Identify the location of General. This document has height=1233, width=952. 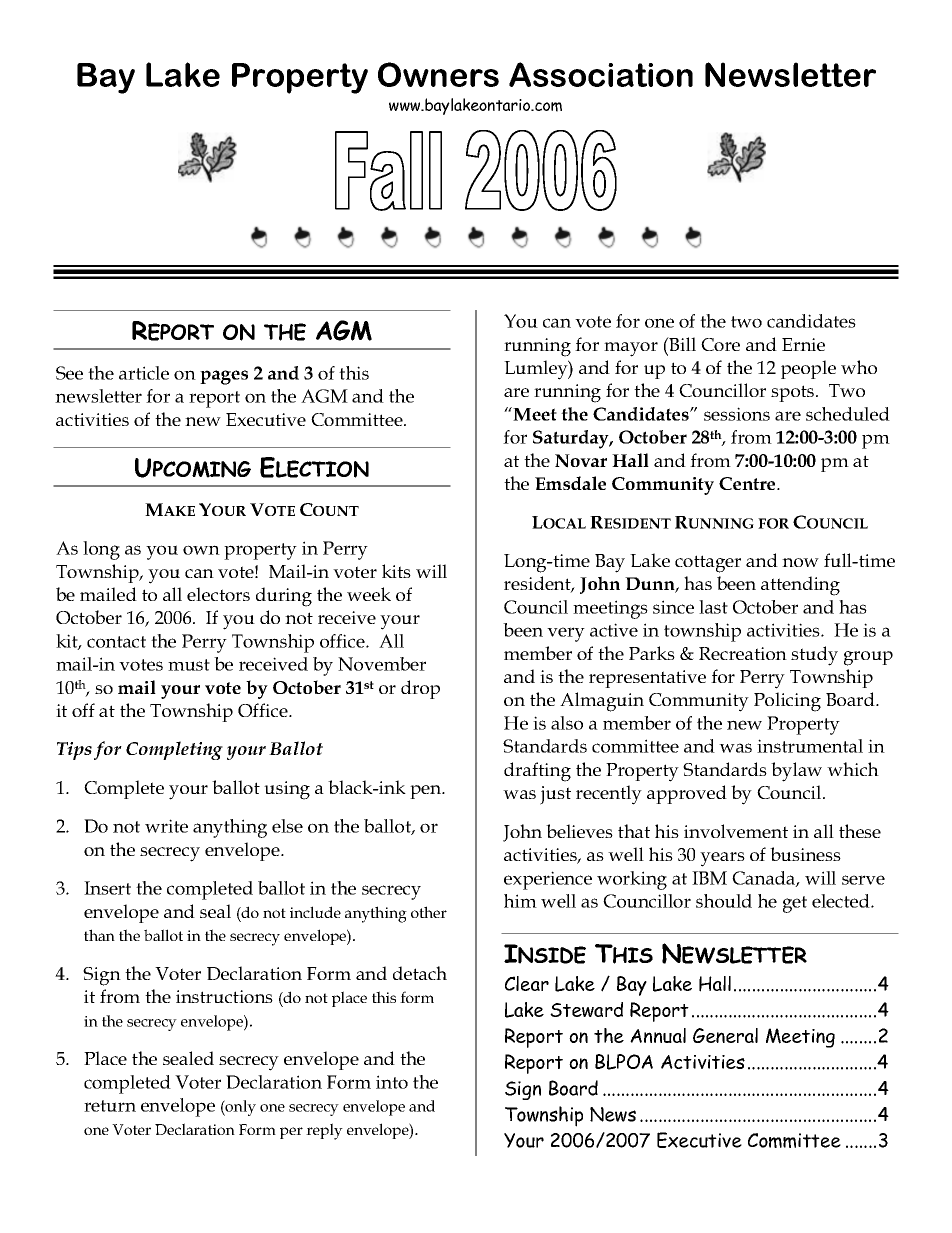
(725, 1035).
